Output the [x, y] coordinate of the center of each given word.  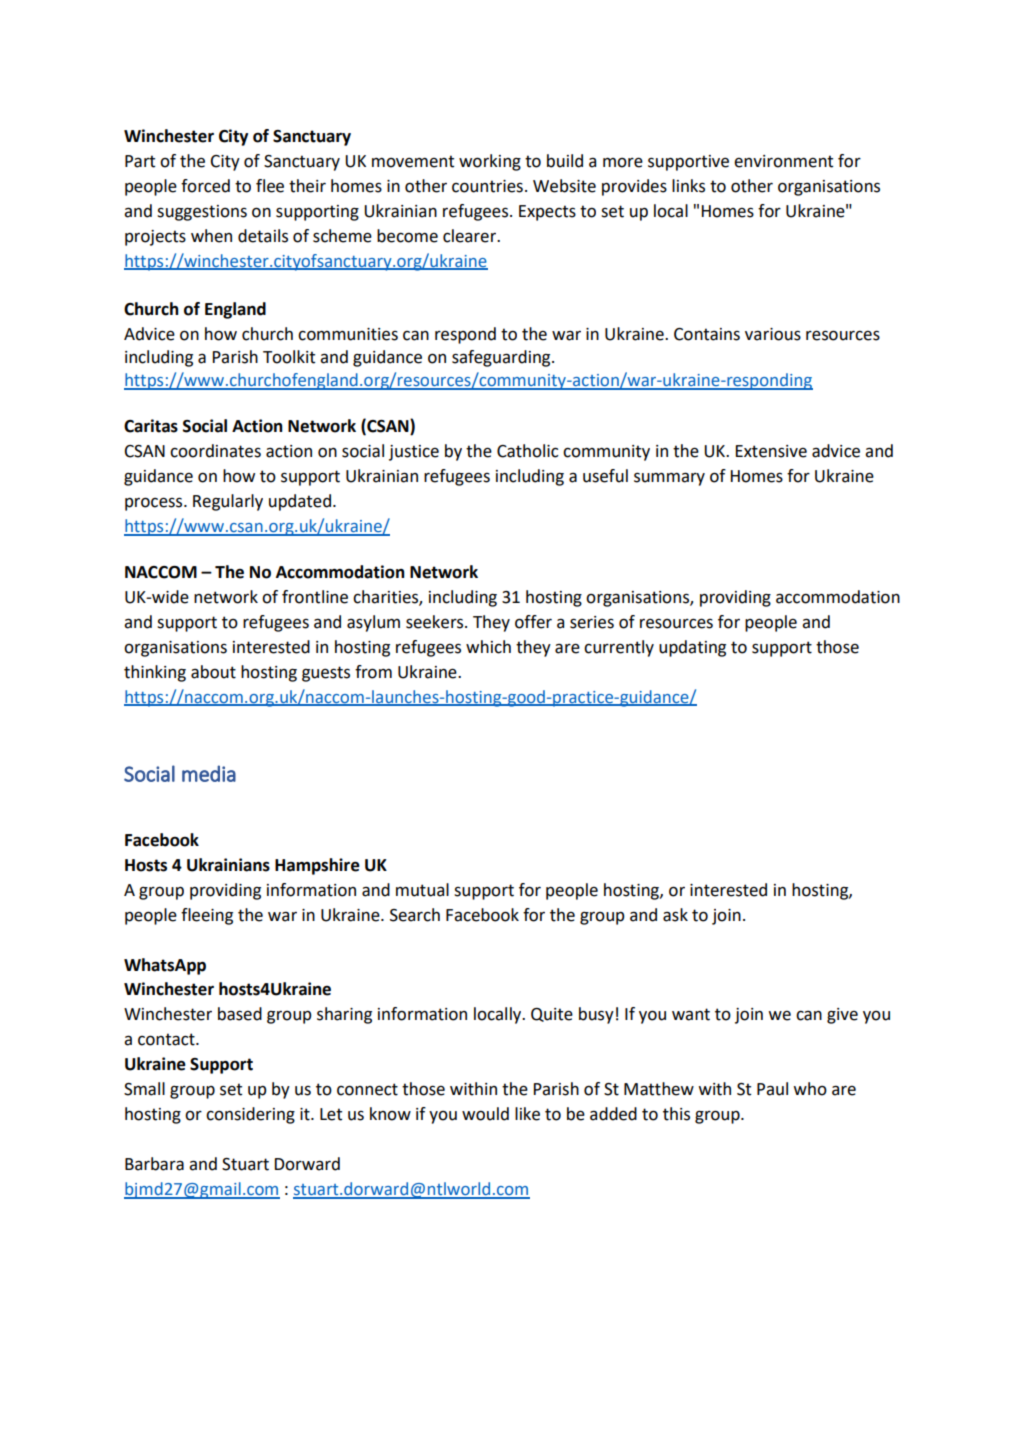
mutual [422, 890]
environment [783, 161]
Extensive [771, 451]
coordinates [215, 451]
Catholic [527, 451]
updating [692, 648]
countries [487, 186]
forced [205, 186]
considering [250, 1115]
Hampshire [317, 866]
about [213, 672]
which [488, 647]
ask [675, 915]
